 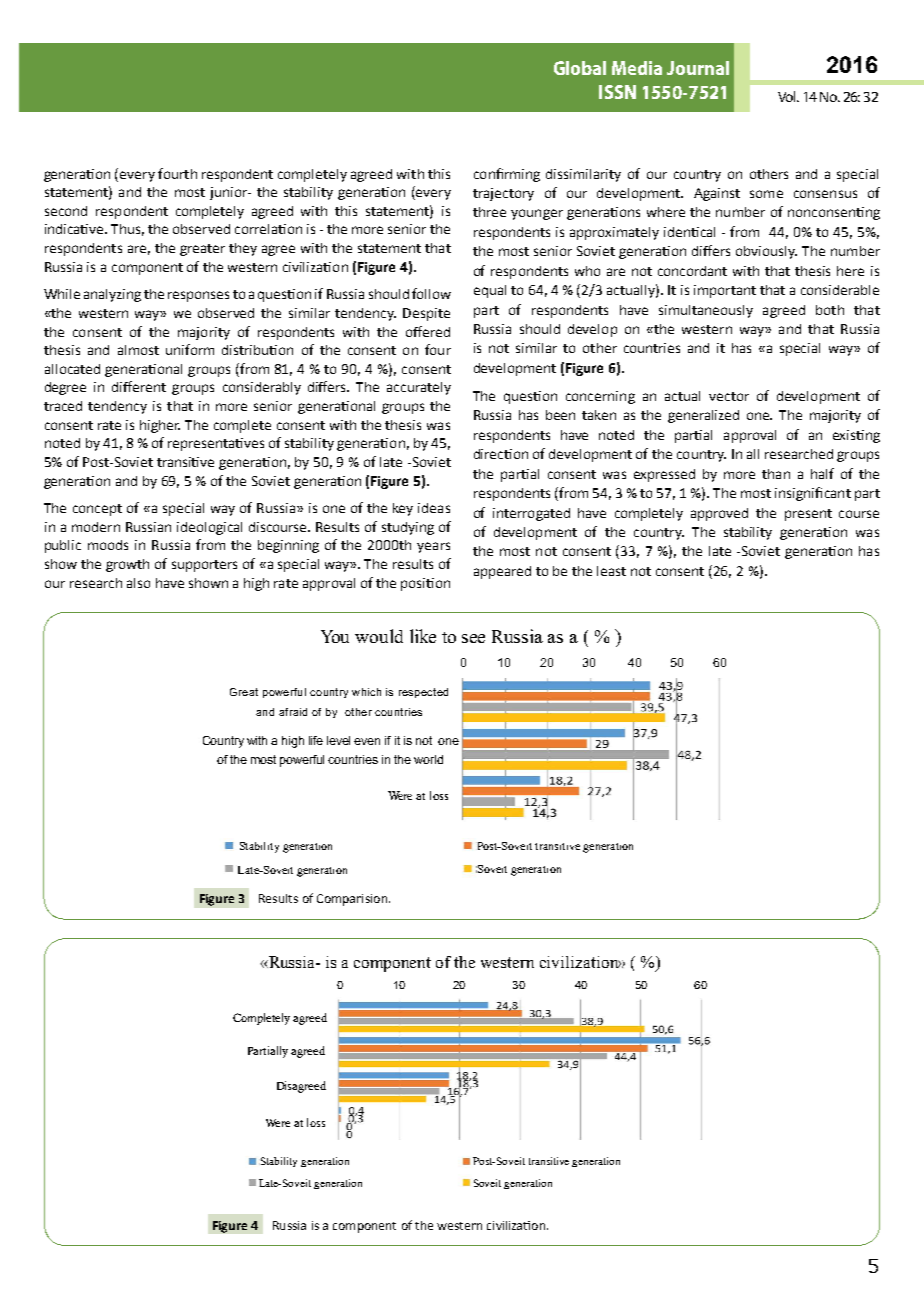 I want to click on second, so click(x=66, y=211).
